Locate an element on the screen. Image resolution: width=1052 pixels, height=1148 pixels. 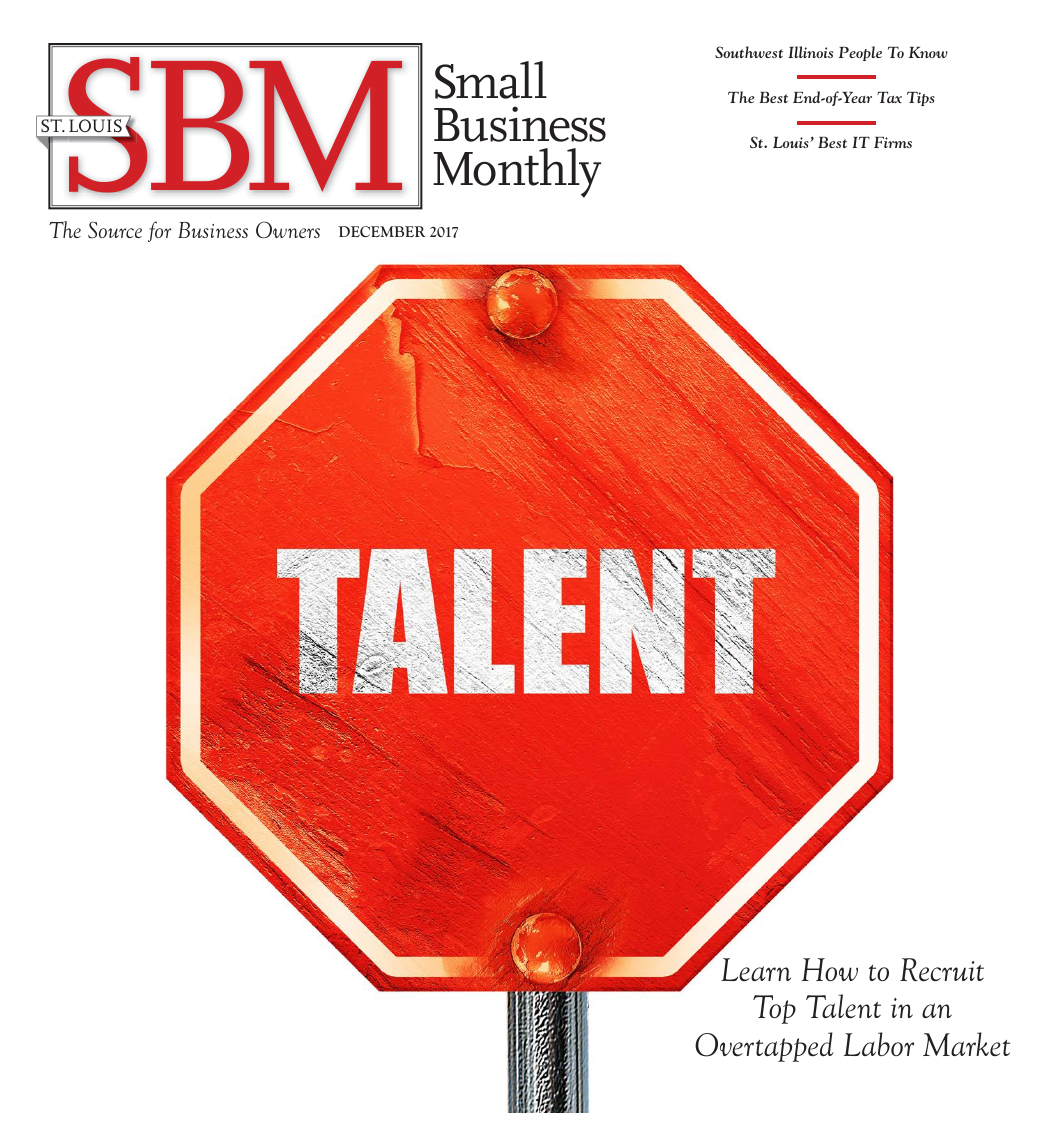
DECEMBER is located at coordinates (381, 231).
